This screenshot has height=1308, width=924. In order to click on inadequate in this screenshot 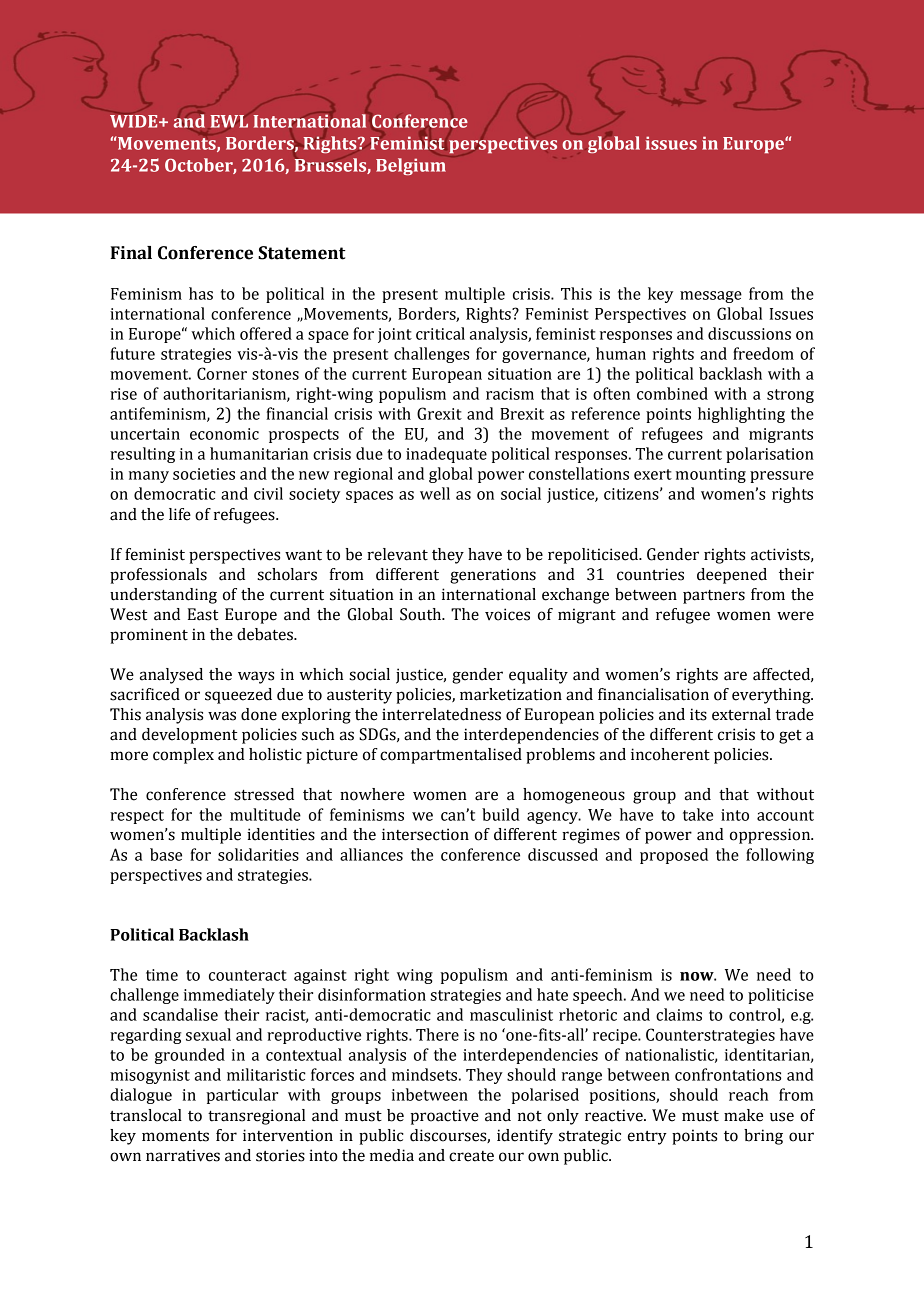, I will do `click(446, 455)`.
